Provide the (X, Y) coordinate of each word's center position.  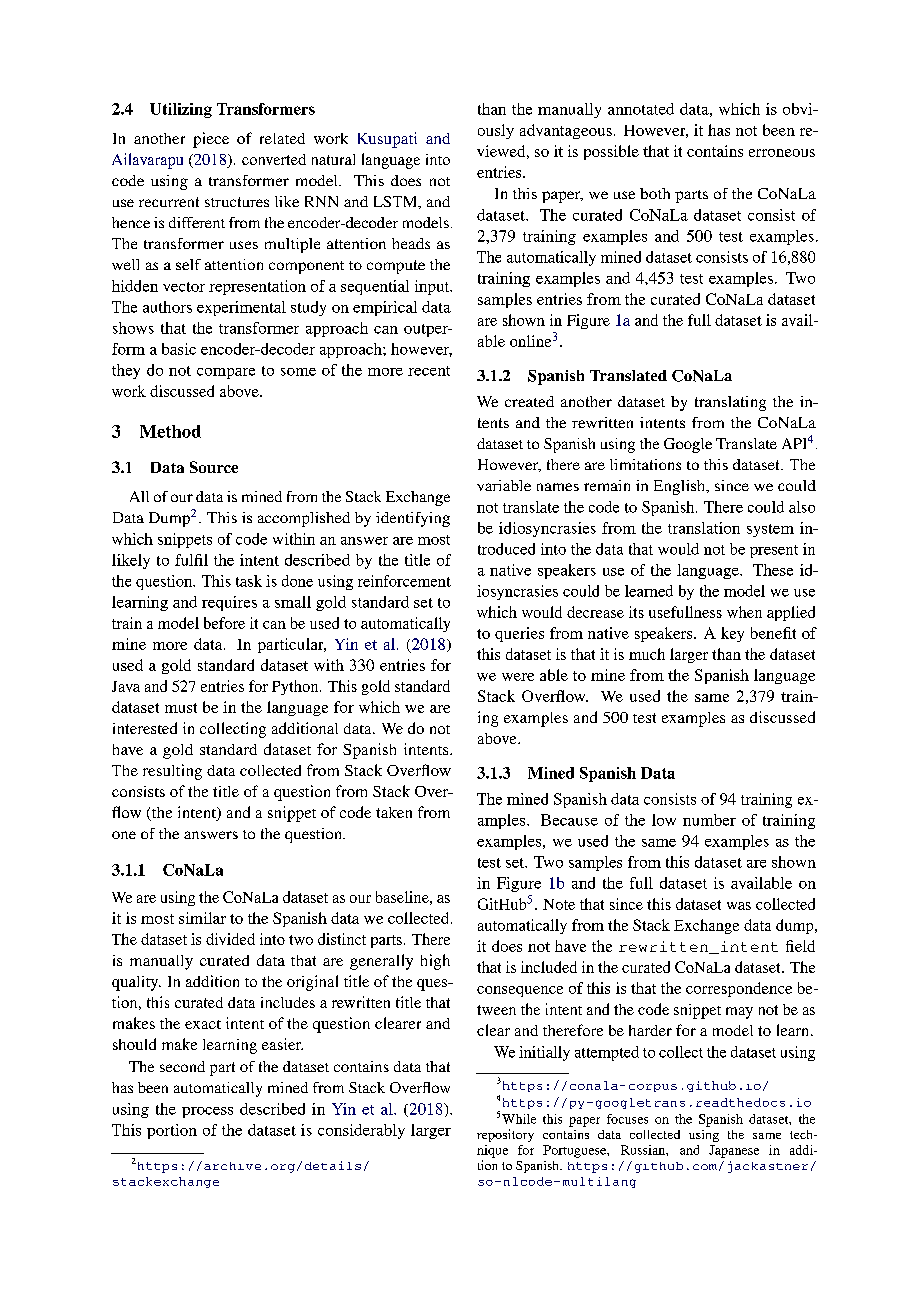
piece (211, 140)
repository (505, 1135)
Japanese (734, 1151)
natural (333, 159)
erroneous (782, 153)
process (207, 1112)
